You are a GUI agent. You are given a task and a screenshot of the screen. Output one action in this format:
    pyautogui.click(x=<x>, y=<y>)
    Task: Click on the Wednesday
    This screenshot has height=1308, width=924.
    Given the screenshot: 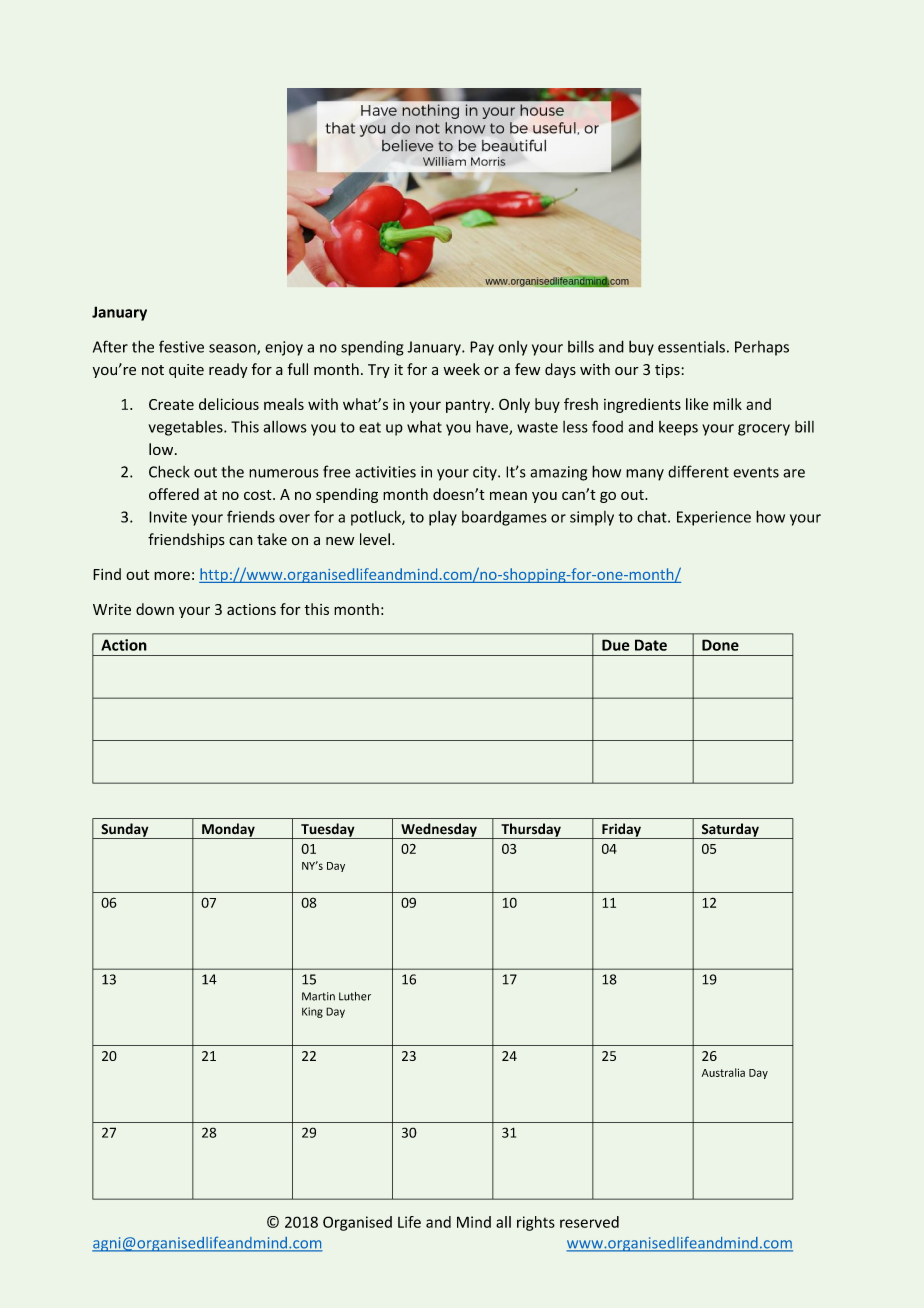 What is the action you would take?
    pyautogui.click(x=439, y=831)
